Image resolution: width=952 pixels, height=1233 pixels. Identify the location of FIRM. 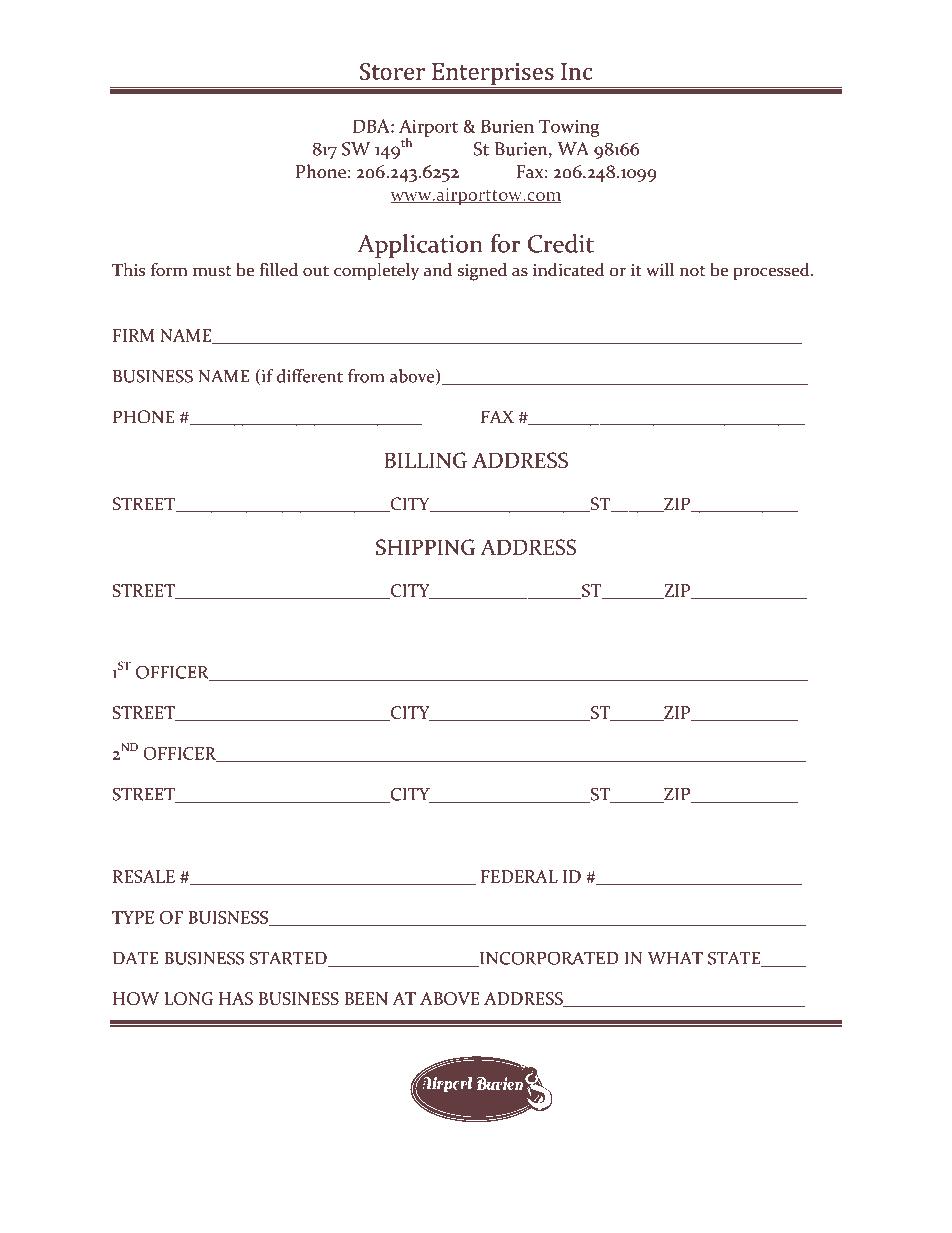
(134, 335).
